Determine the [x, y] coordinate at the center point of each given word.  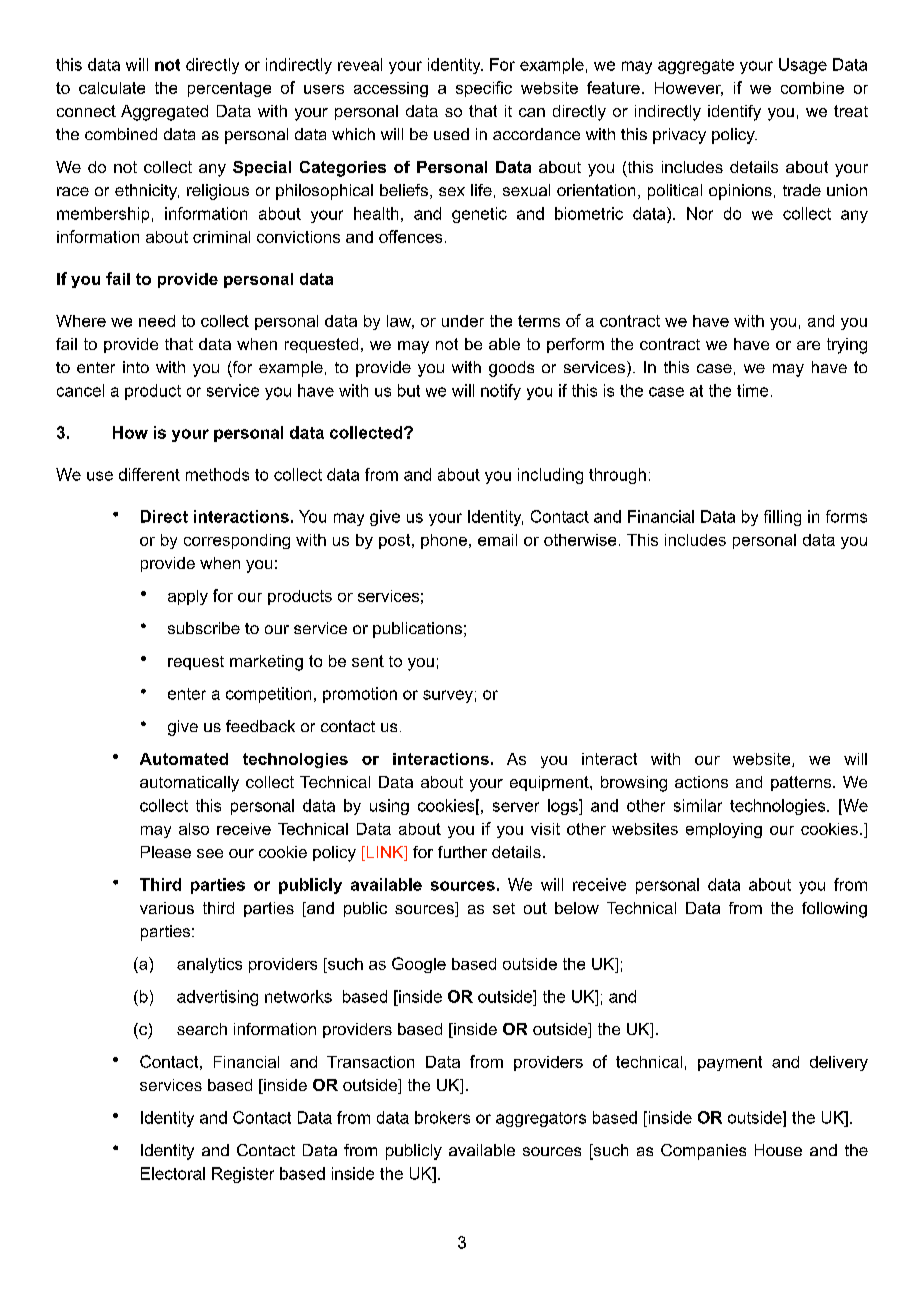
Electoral [173, 1173]
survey [448, 696]
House [778, 1150]
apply [188, 597]
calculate [112, 88]
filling [782, 518]
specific [484, 89]
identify [734, 113]
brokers [442, 1117]
